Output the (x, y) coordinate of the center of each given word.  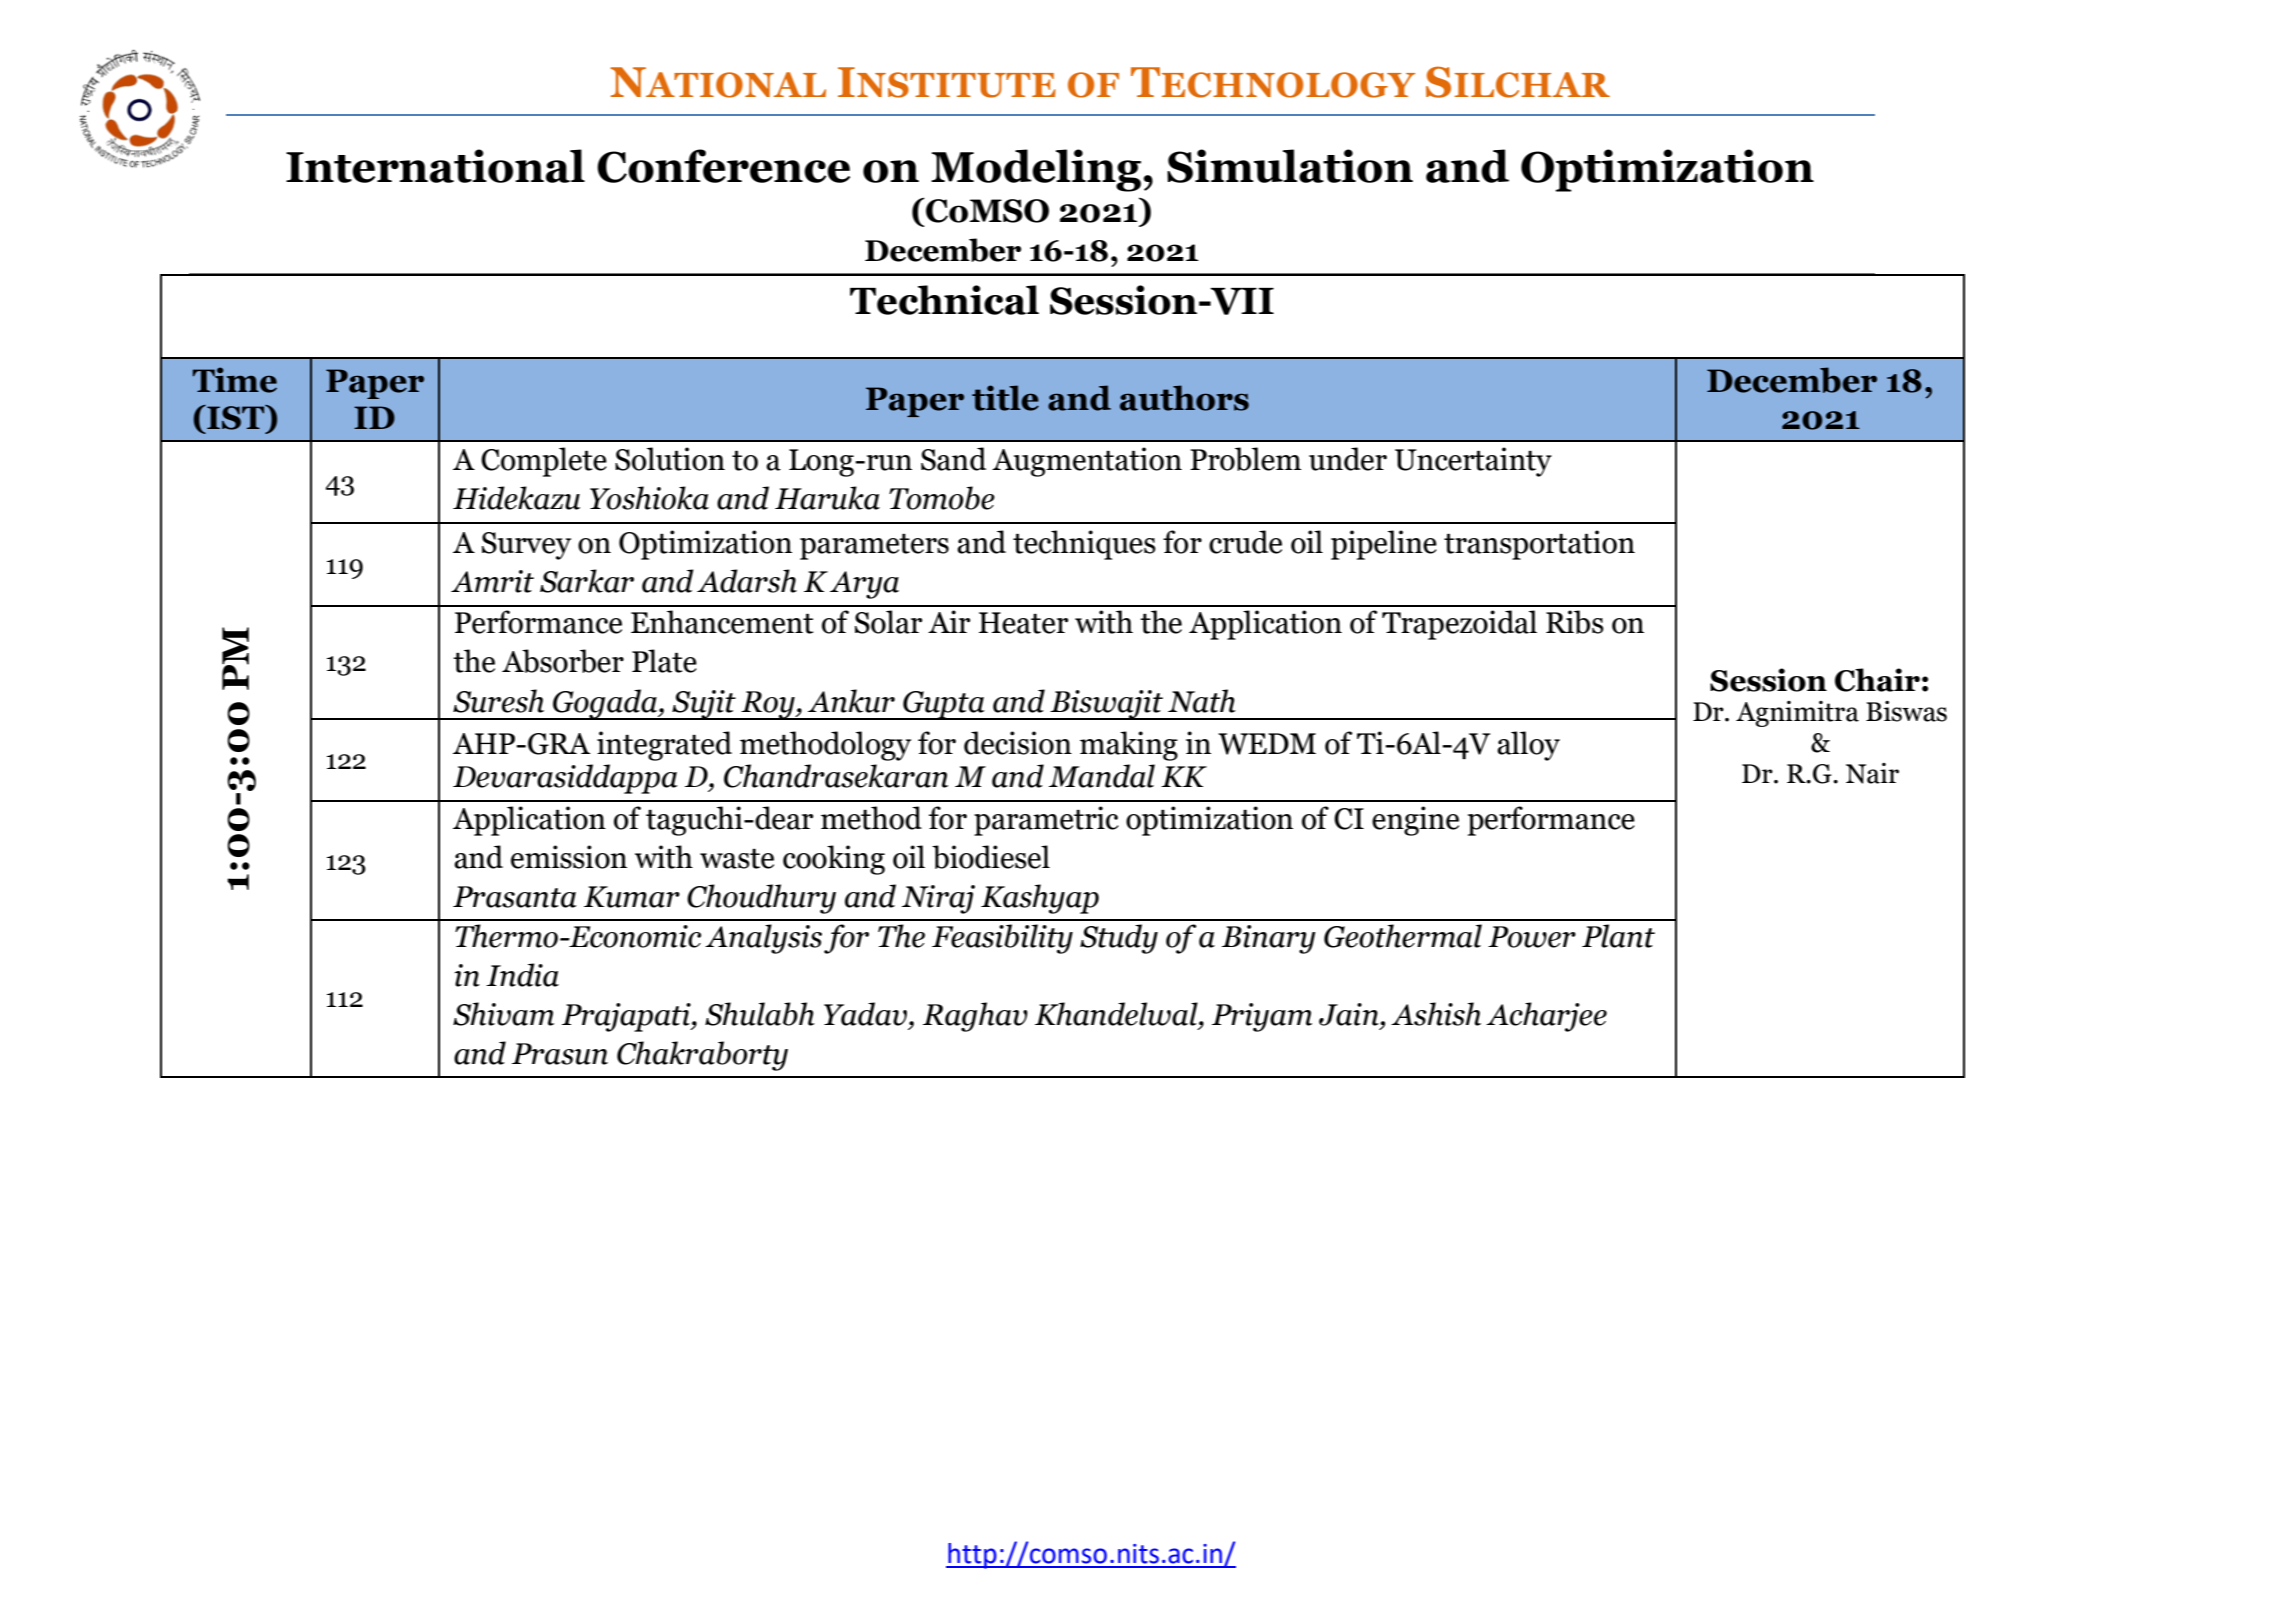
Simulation (1290, 166)
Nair (1872, 773)
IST (236, 417)
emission (569, 857)
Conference (723, 166)
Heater (1023, 623)
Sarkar (587, 581)
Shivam (503, 1014)
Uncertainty (1473, 462)
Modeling (1037, 170)
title (1005, 398)
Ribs (1575, 622)
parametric (1046, 821)
